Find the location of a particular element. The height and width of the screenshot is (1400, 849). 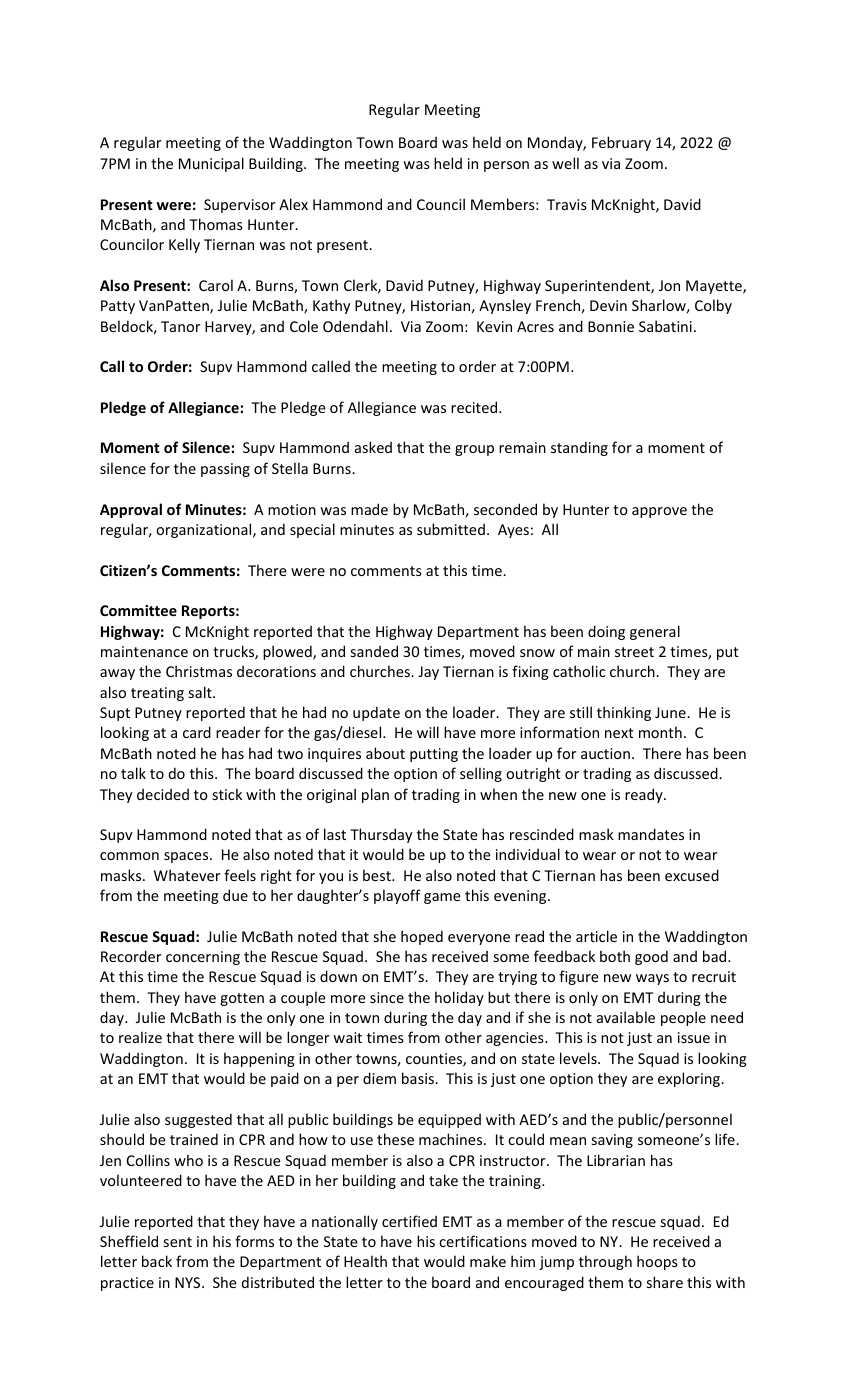

NYS is located at coordinates (189, 1282).
